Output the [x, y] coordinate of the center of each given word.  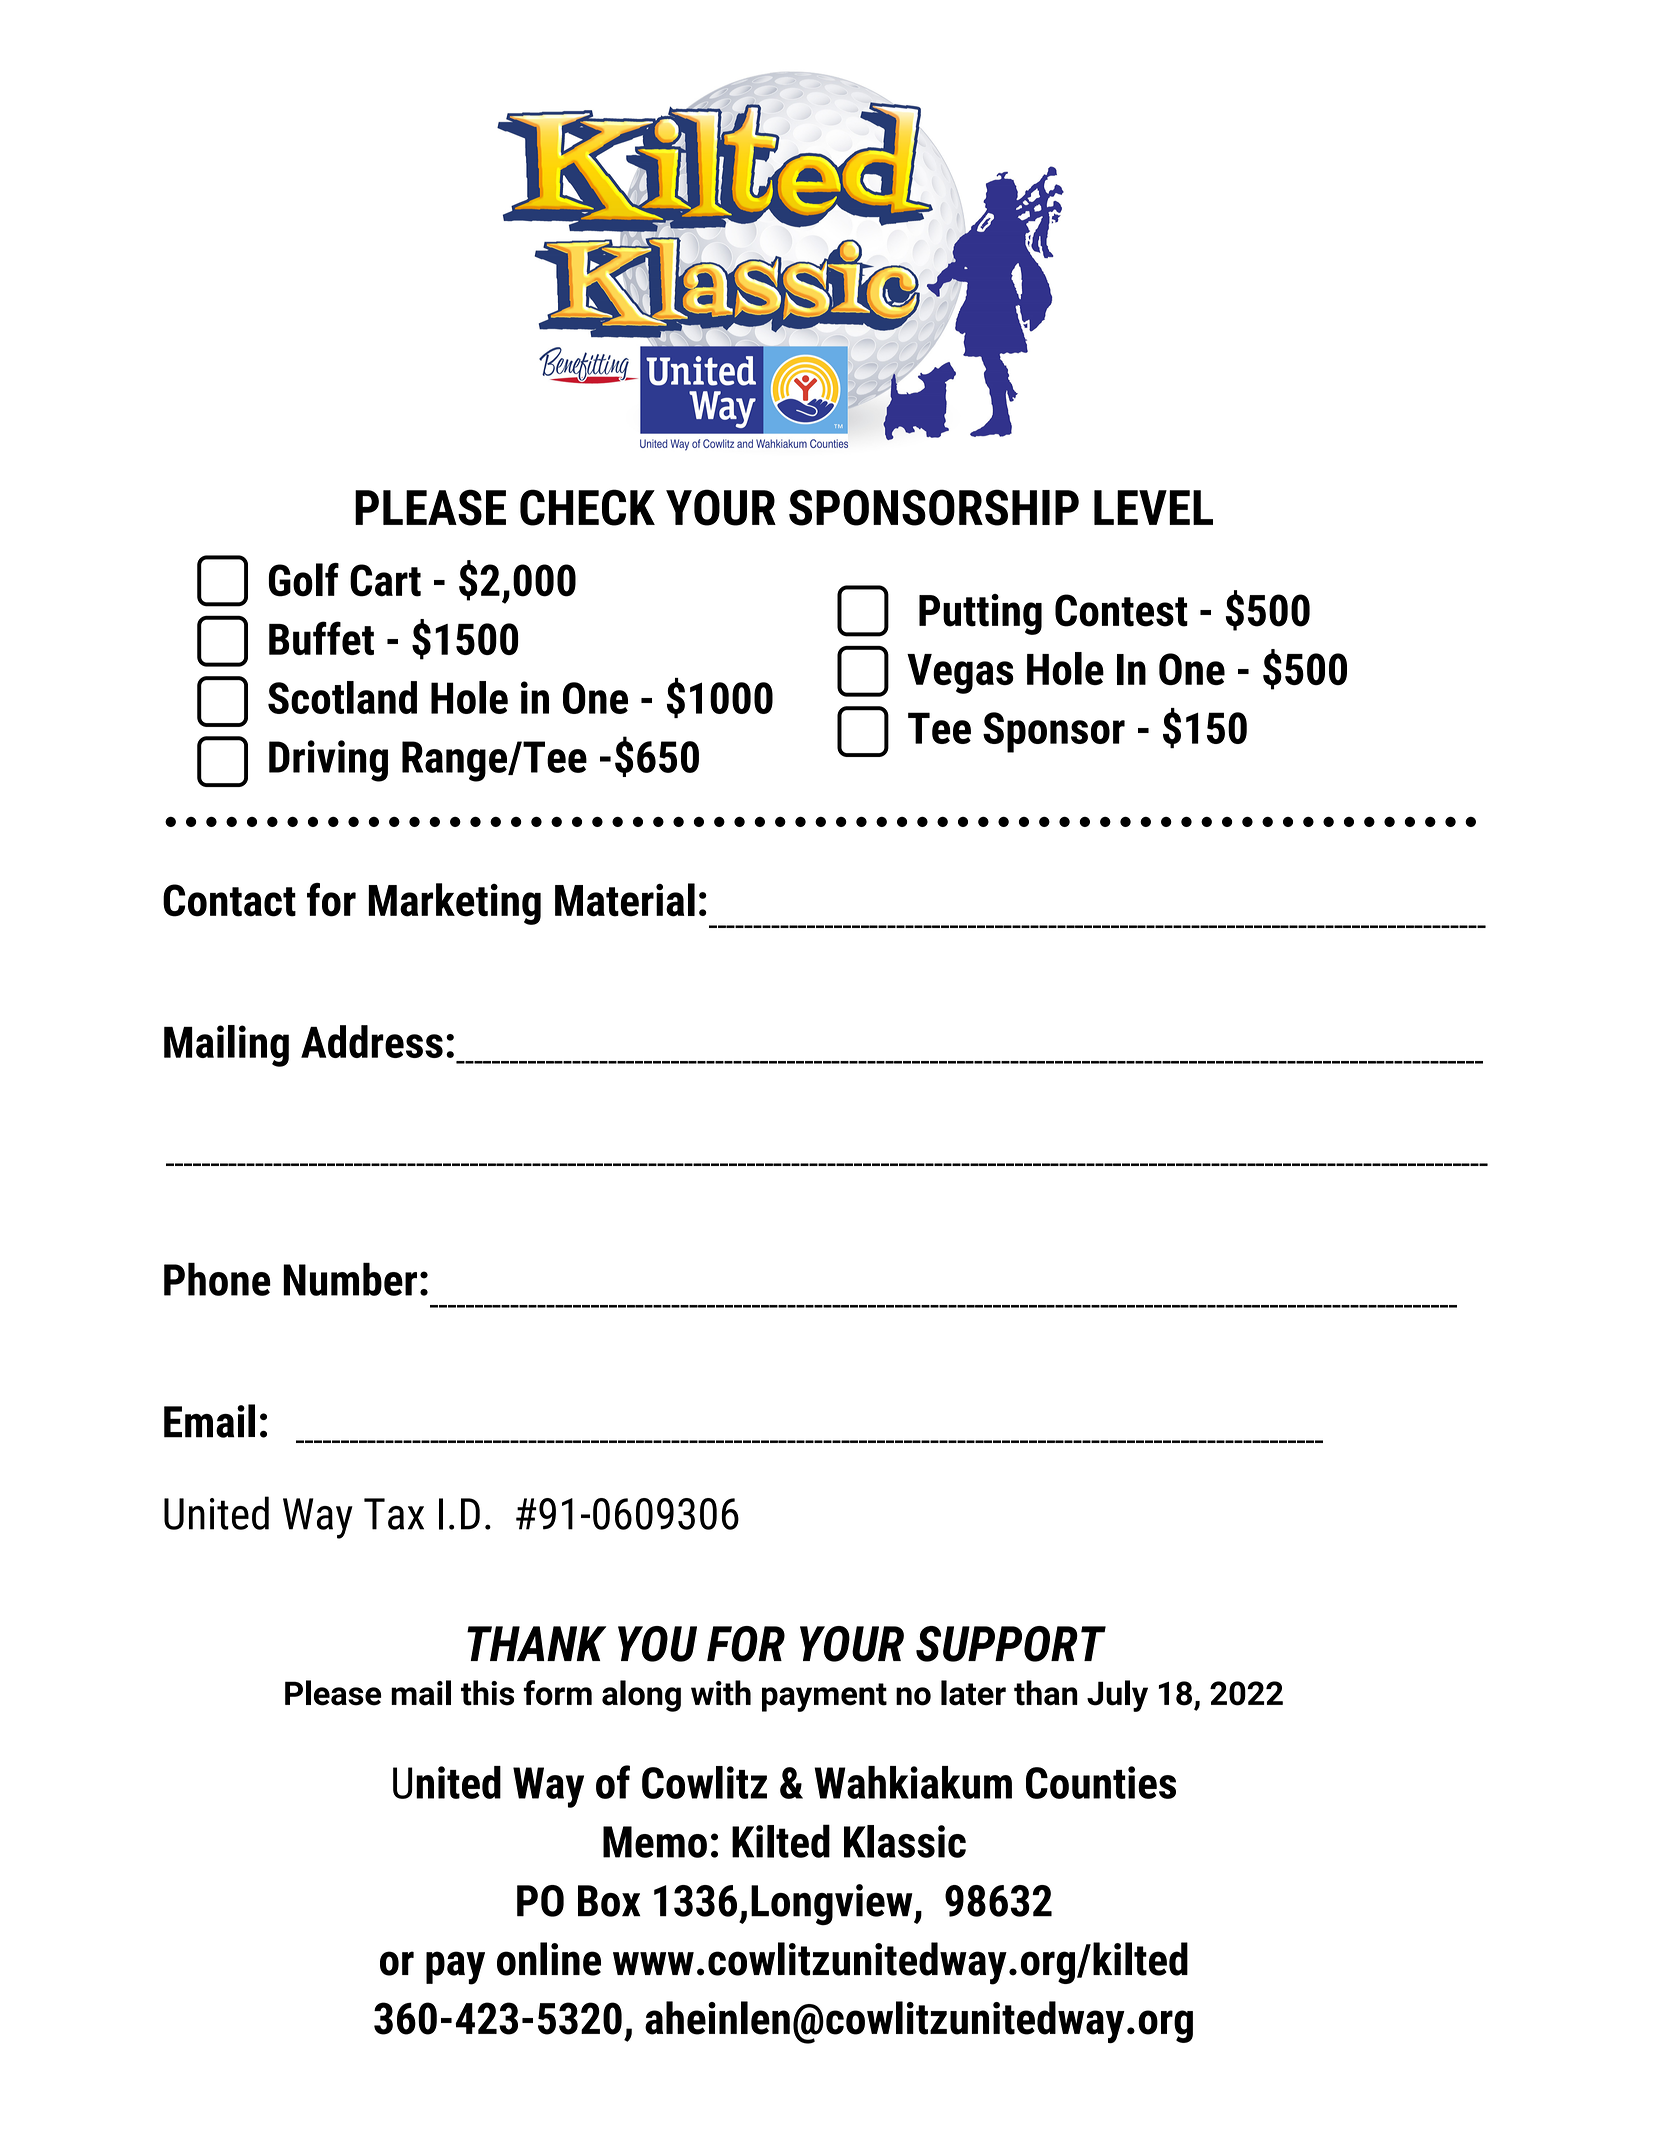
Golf [304, 580]
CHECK [587, 507]
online [549, 1959]
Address [372, 1041]
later [973, 1693]
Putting [980, 614]
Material [625, 900]
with [721, 1693]
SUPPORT [1011, 1644]
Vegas [960, 674]
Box [609, 1901]
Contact [229, 900]
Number [350, 1279]
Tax [394, 1514]
